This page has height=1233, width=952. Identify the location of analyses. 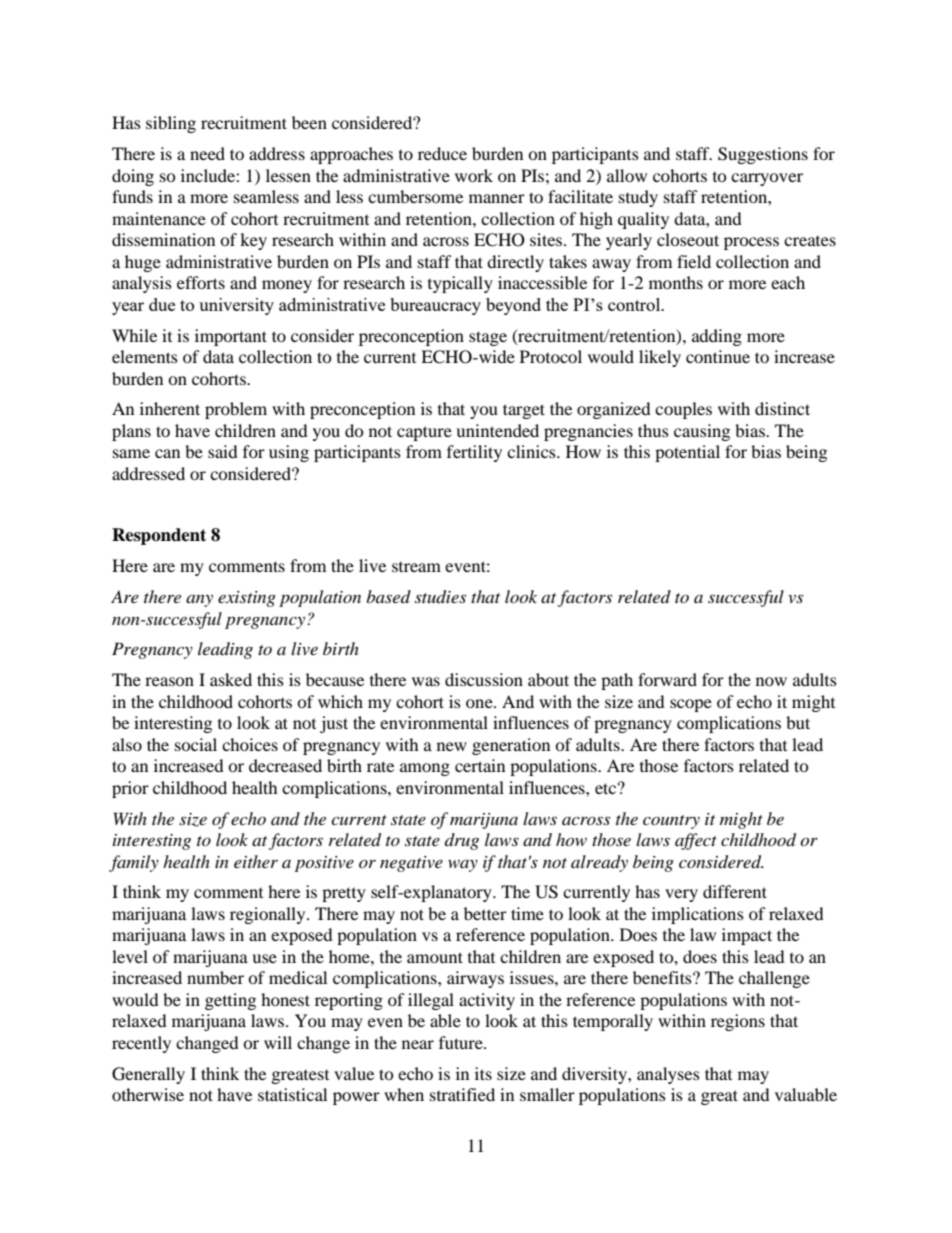
(668, 1075).
